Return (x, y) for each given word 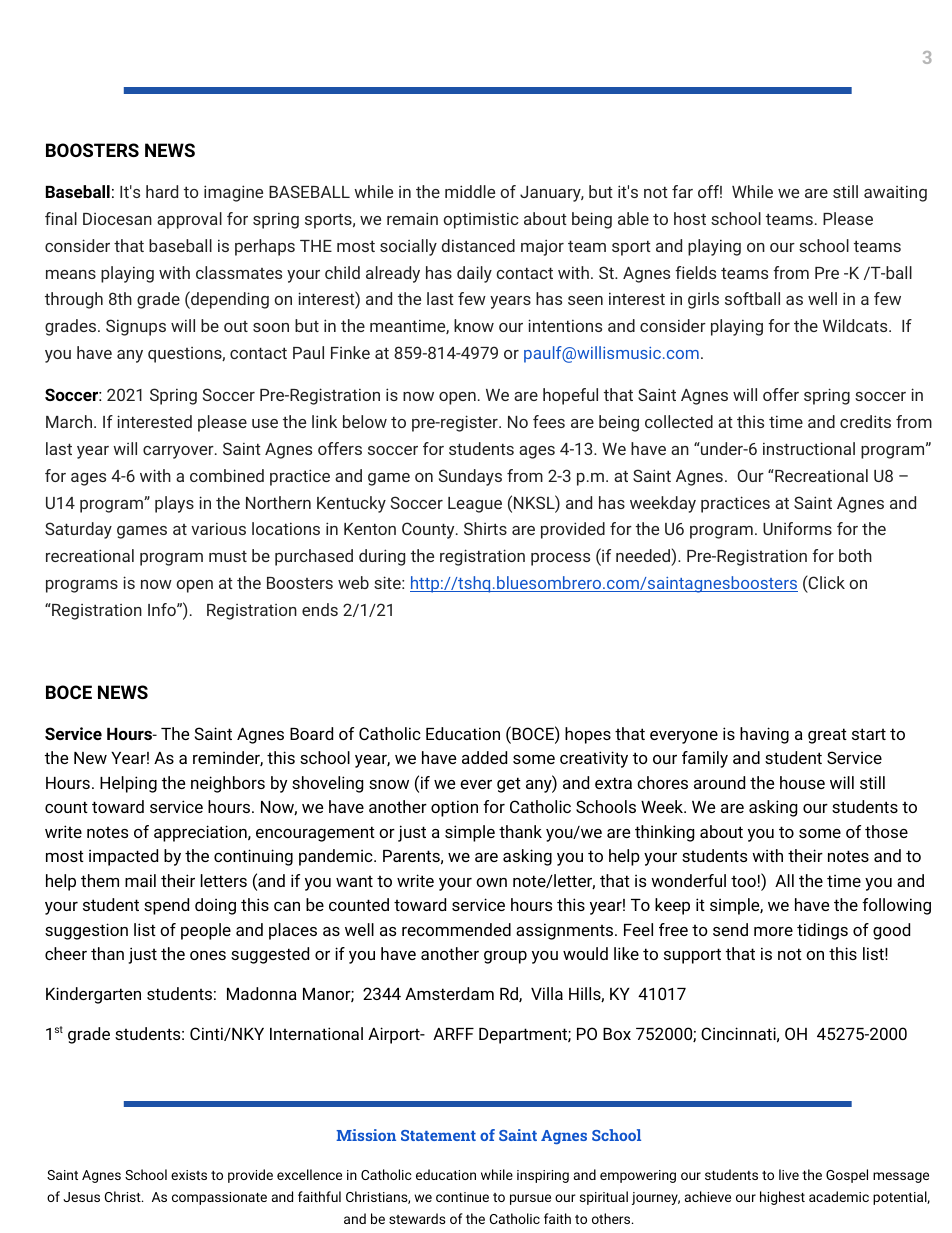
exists (189, 1175)
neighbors (228, 784)
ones (208, 955)
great (827, 736)
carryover (179, 452)
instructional (809, 448)
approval (189, 220)
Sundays (470, 477)
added (484, 757)
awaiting (895, 194)
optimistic (481, 220)
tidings (822, 931)
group (505, 957)
